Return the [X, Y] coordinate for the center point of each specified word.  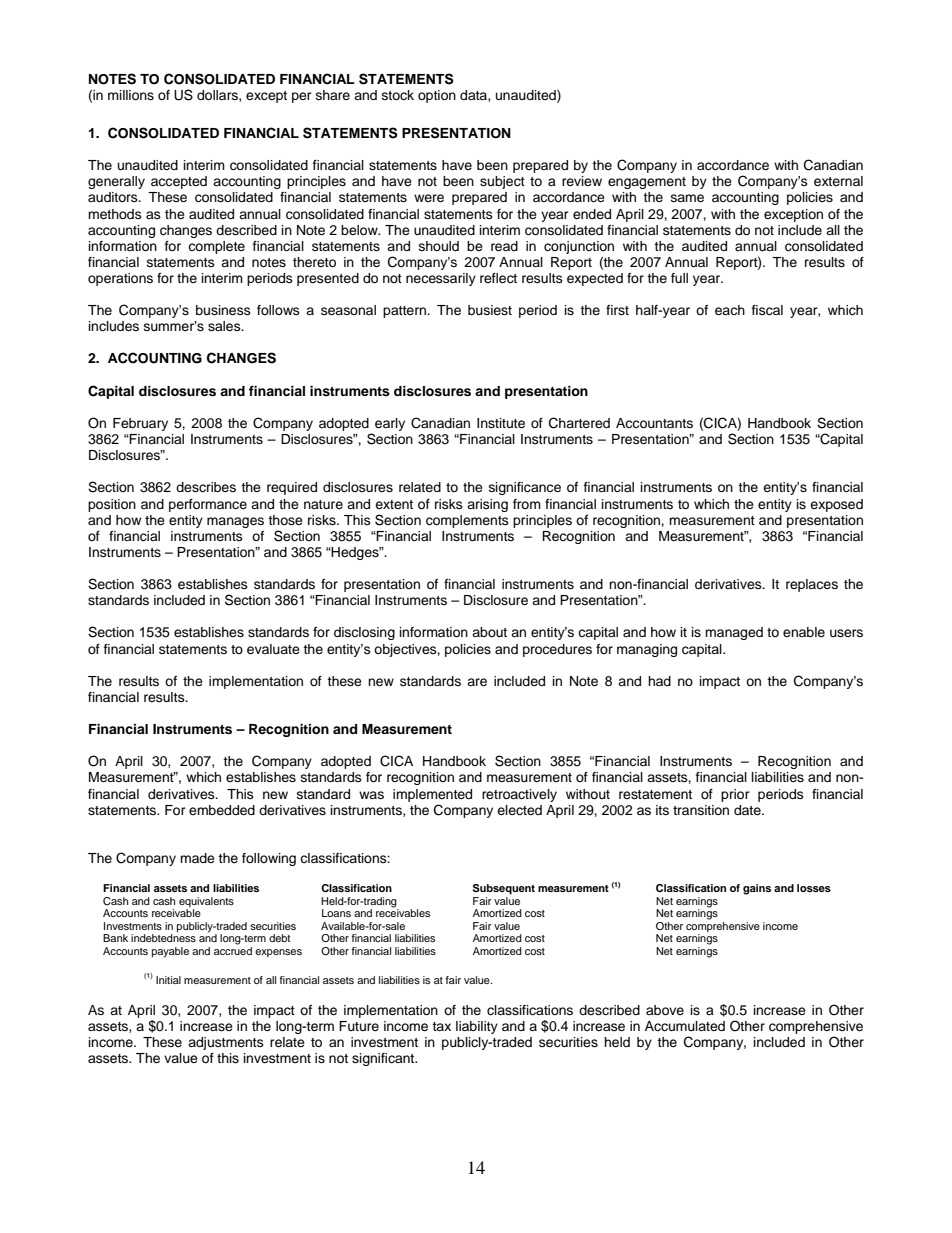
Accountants [654, 423]
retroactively [519, 795]
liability [477, 1027]
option [437, 96]
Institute [501, 423]
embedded [222, 810]
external [838, 181]
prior [735, 795]
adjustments [226, 1043]
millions [131, 95]
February [140, 424]
